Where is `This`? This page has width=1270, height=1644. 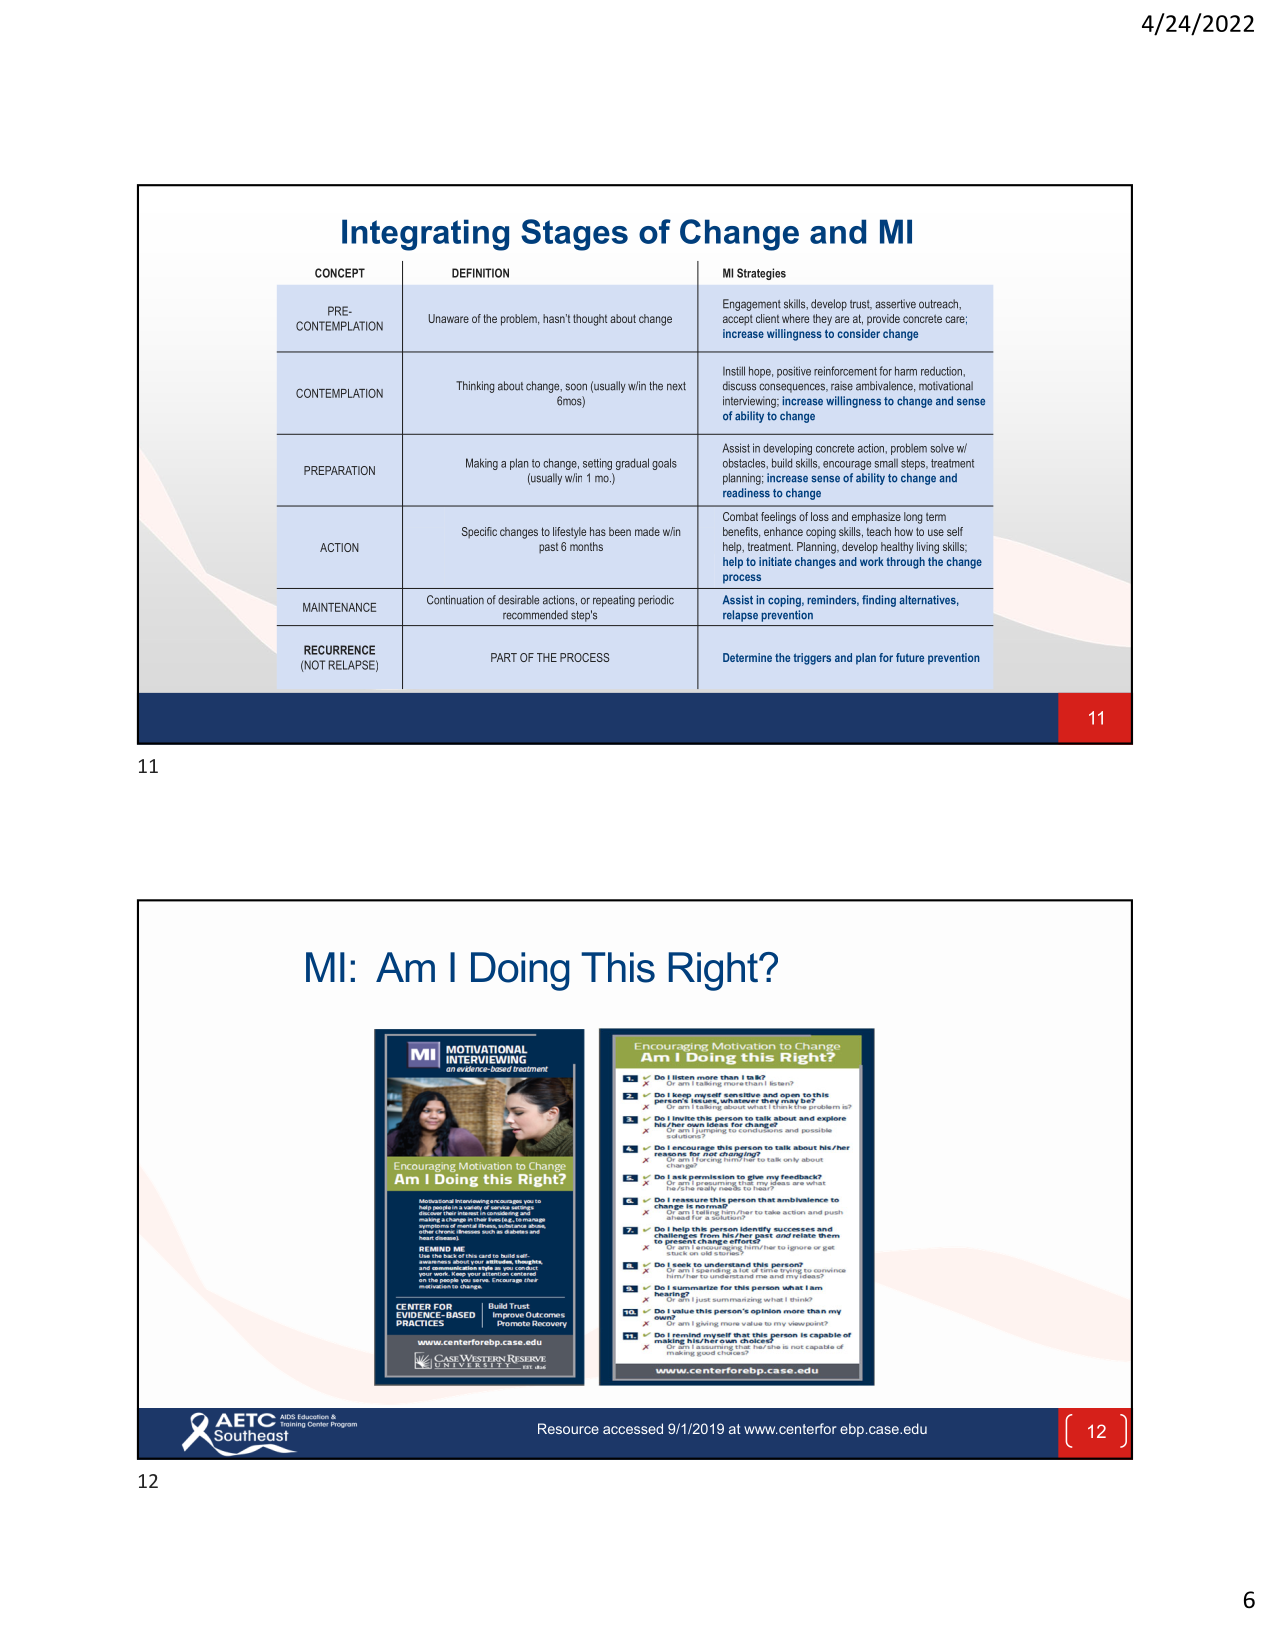
This is located at coordinates (618, 967).
